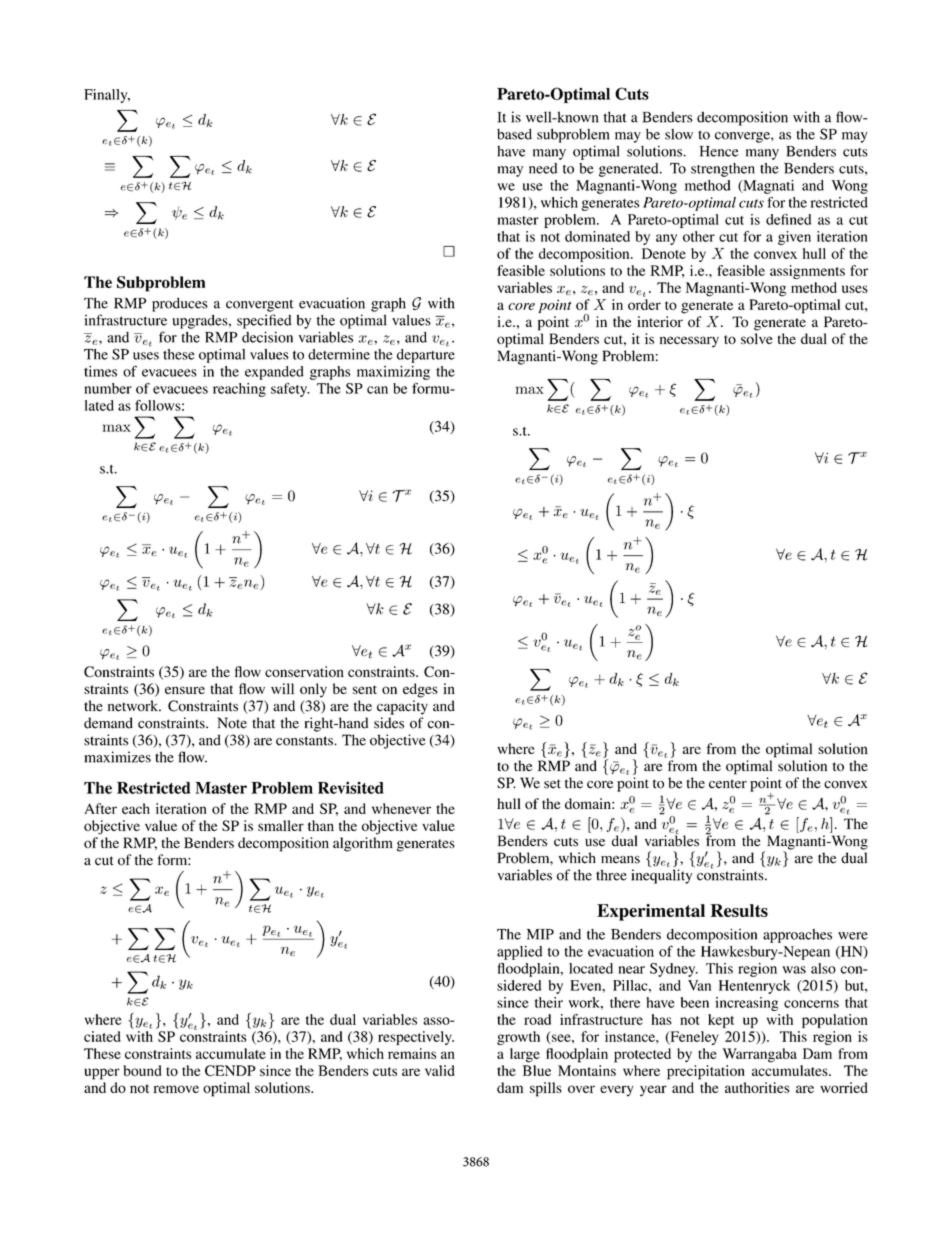  What do you see at coordinates (180, 304) in the image?
I see `produces` at bounding box center [180, 304].
